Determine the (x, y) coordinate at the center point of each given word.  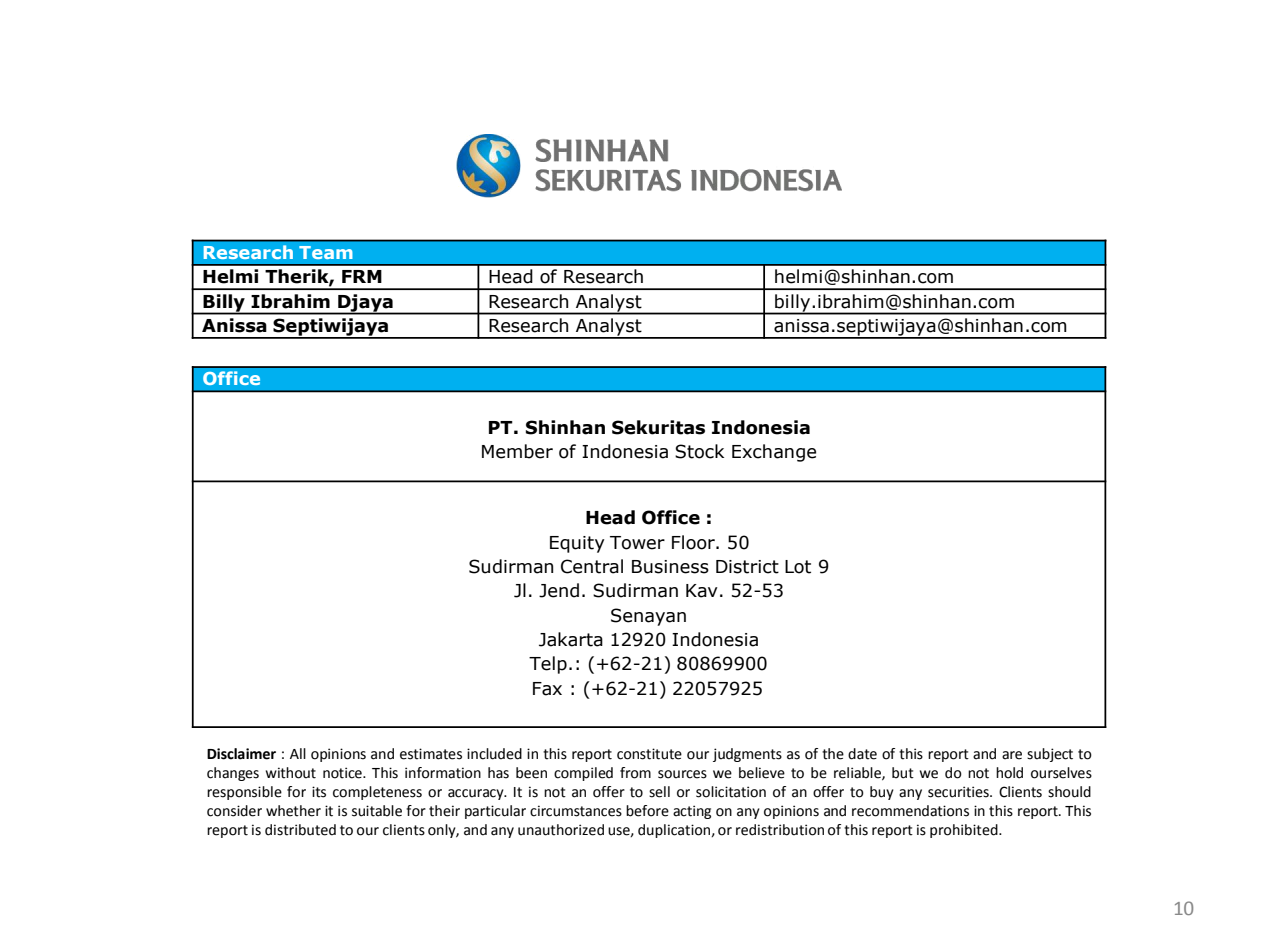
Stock (699, 451)
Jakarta (571, 639)
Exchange (774, 453)
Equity (577, 544)
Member (517, 451)
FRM (362, 276)
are (1012, 755)
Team (326, 252)
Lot (798, 567)
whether (293, 811)
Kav (702, 591)
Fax (547, 689)
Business (670, 567)
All (298, 753)
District (747, 567)
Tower (637, 543)
